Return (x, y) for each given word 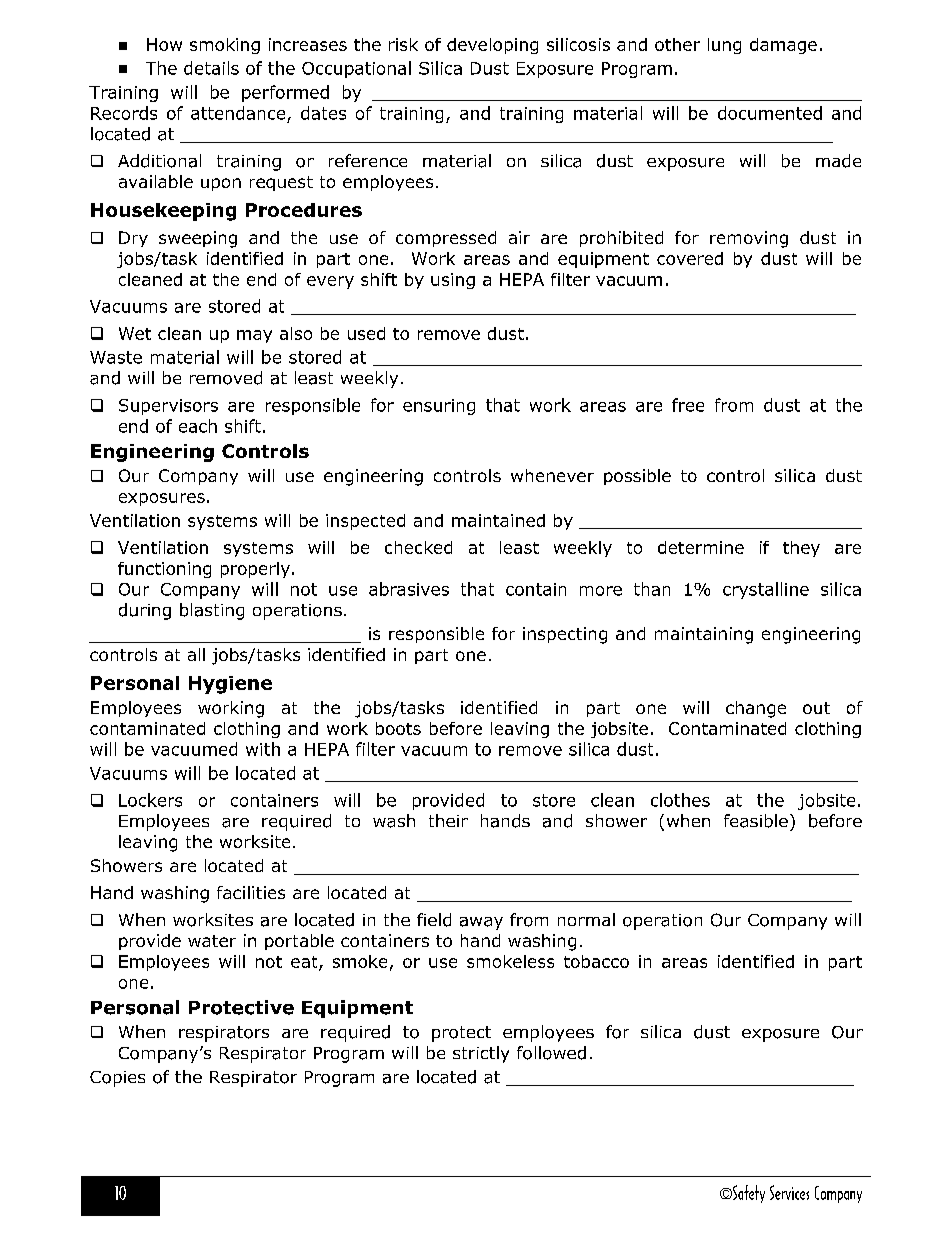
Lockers (150, 800)
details (211, 68)
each (198, 426)
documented (770, 113)
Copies (117, 1079)
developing (492, 46)
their (448, 820)
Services (789, 1192)
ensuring (439, 407)
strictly (481, 1054)
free (688, 405)
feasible (756, 821)
